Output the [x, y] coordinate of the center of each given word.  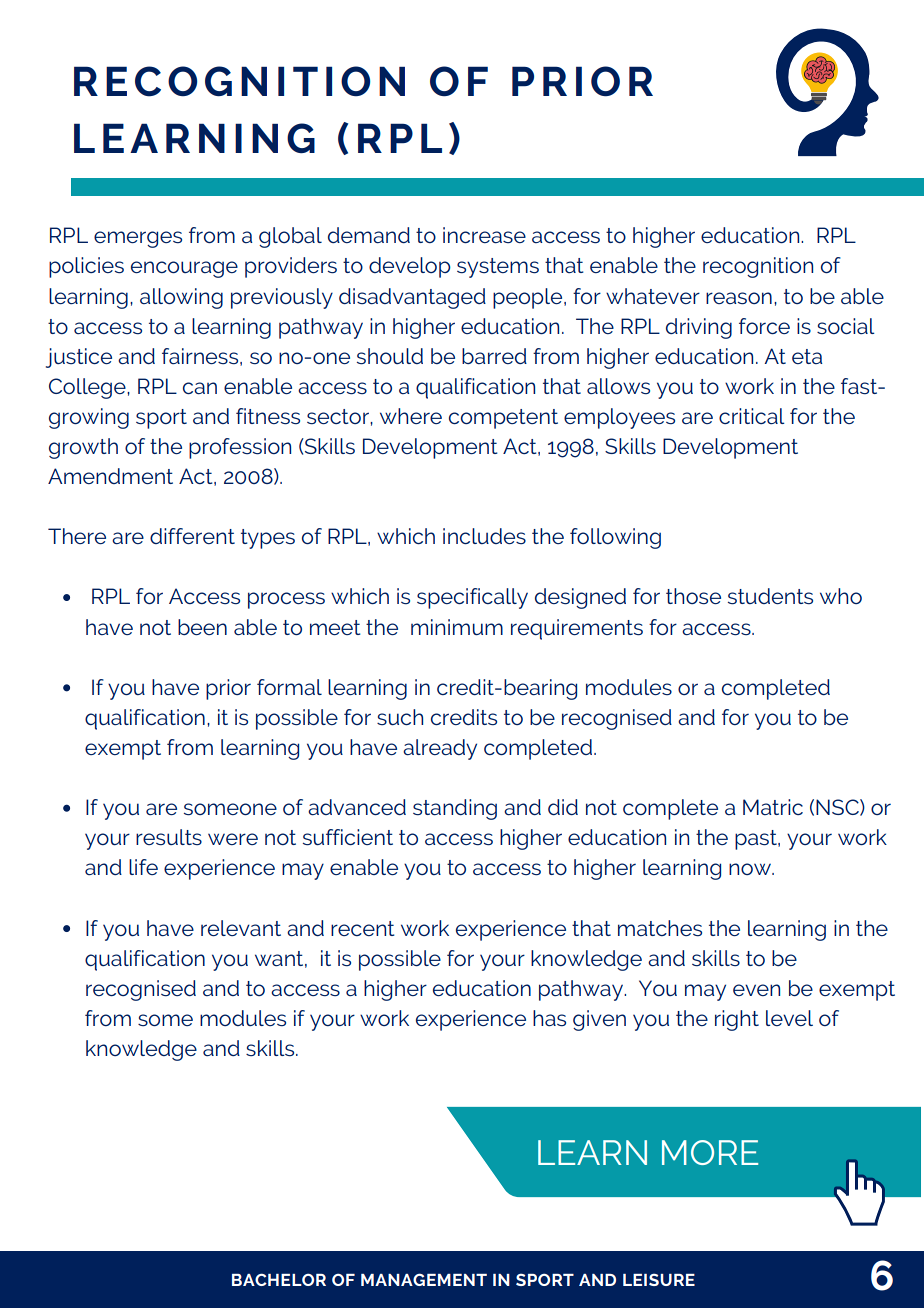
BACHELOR [279, 1279]
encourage [184, 269]
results [169, 837]
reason [739, 298]
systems [498, 268]
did [563, 807]
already [440, 749]
